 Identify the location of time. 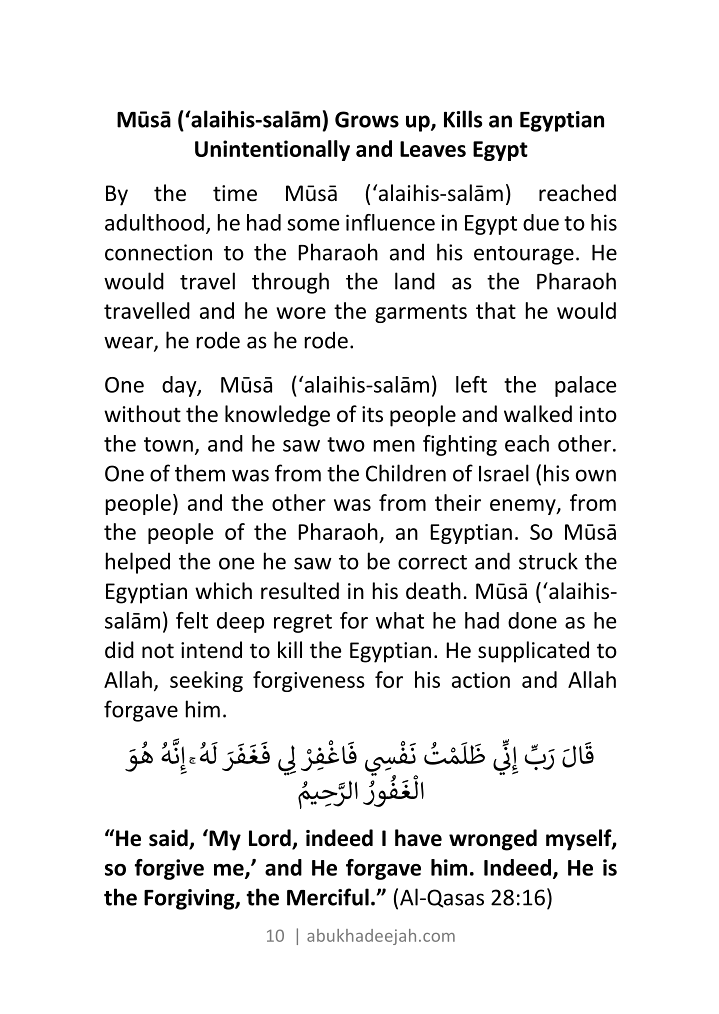
(235, 193).
